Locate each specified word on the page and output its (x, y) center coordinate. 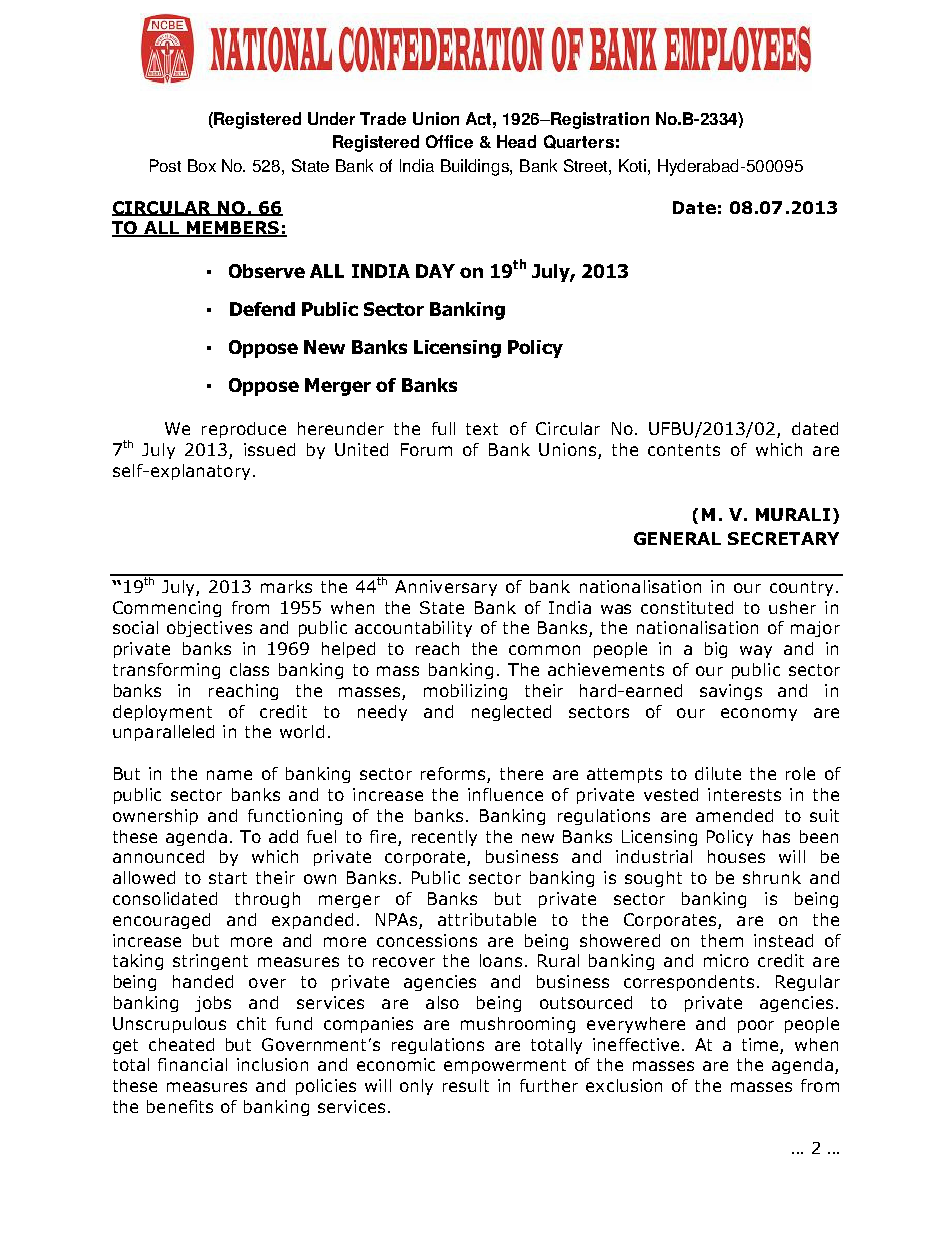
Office (449, 141)
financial (192, 1064)
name (229, 775)
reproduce (244, 430)
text (482, 429)
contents (684, 450)
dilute (718, 773)
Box (202, 165)
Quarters (579, 142)
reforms (454, 775)
